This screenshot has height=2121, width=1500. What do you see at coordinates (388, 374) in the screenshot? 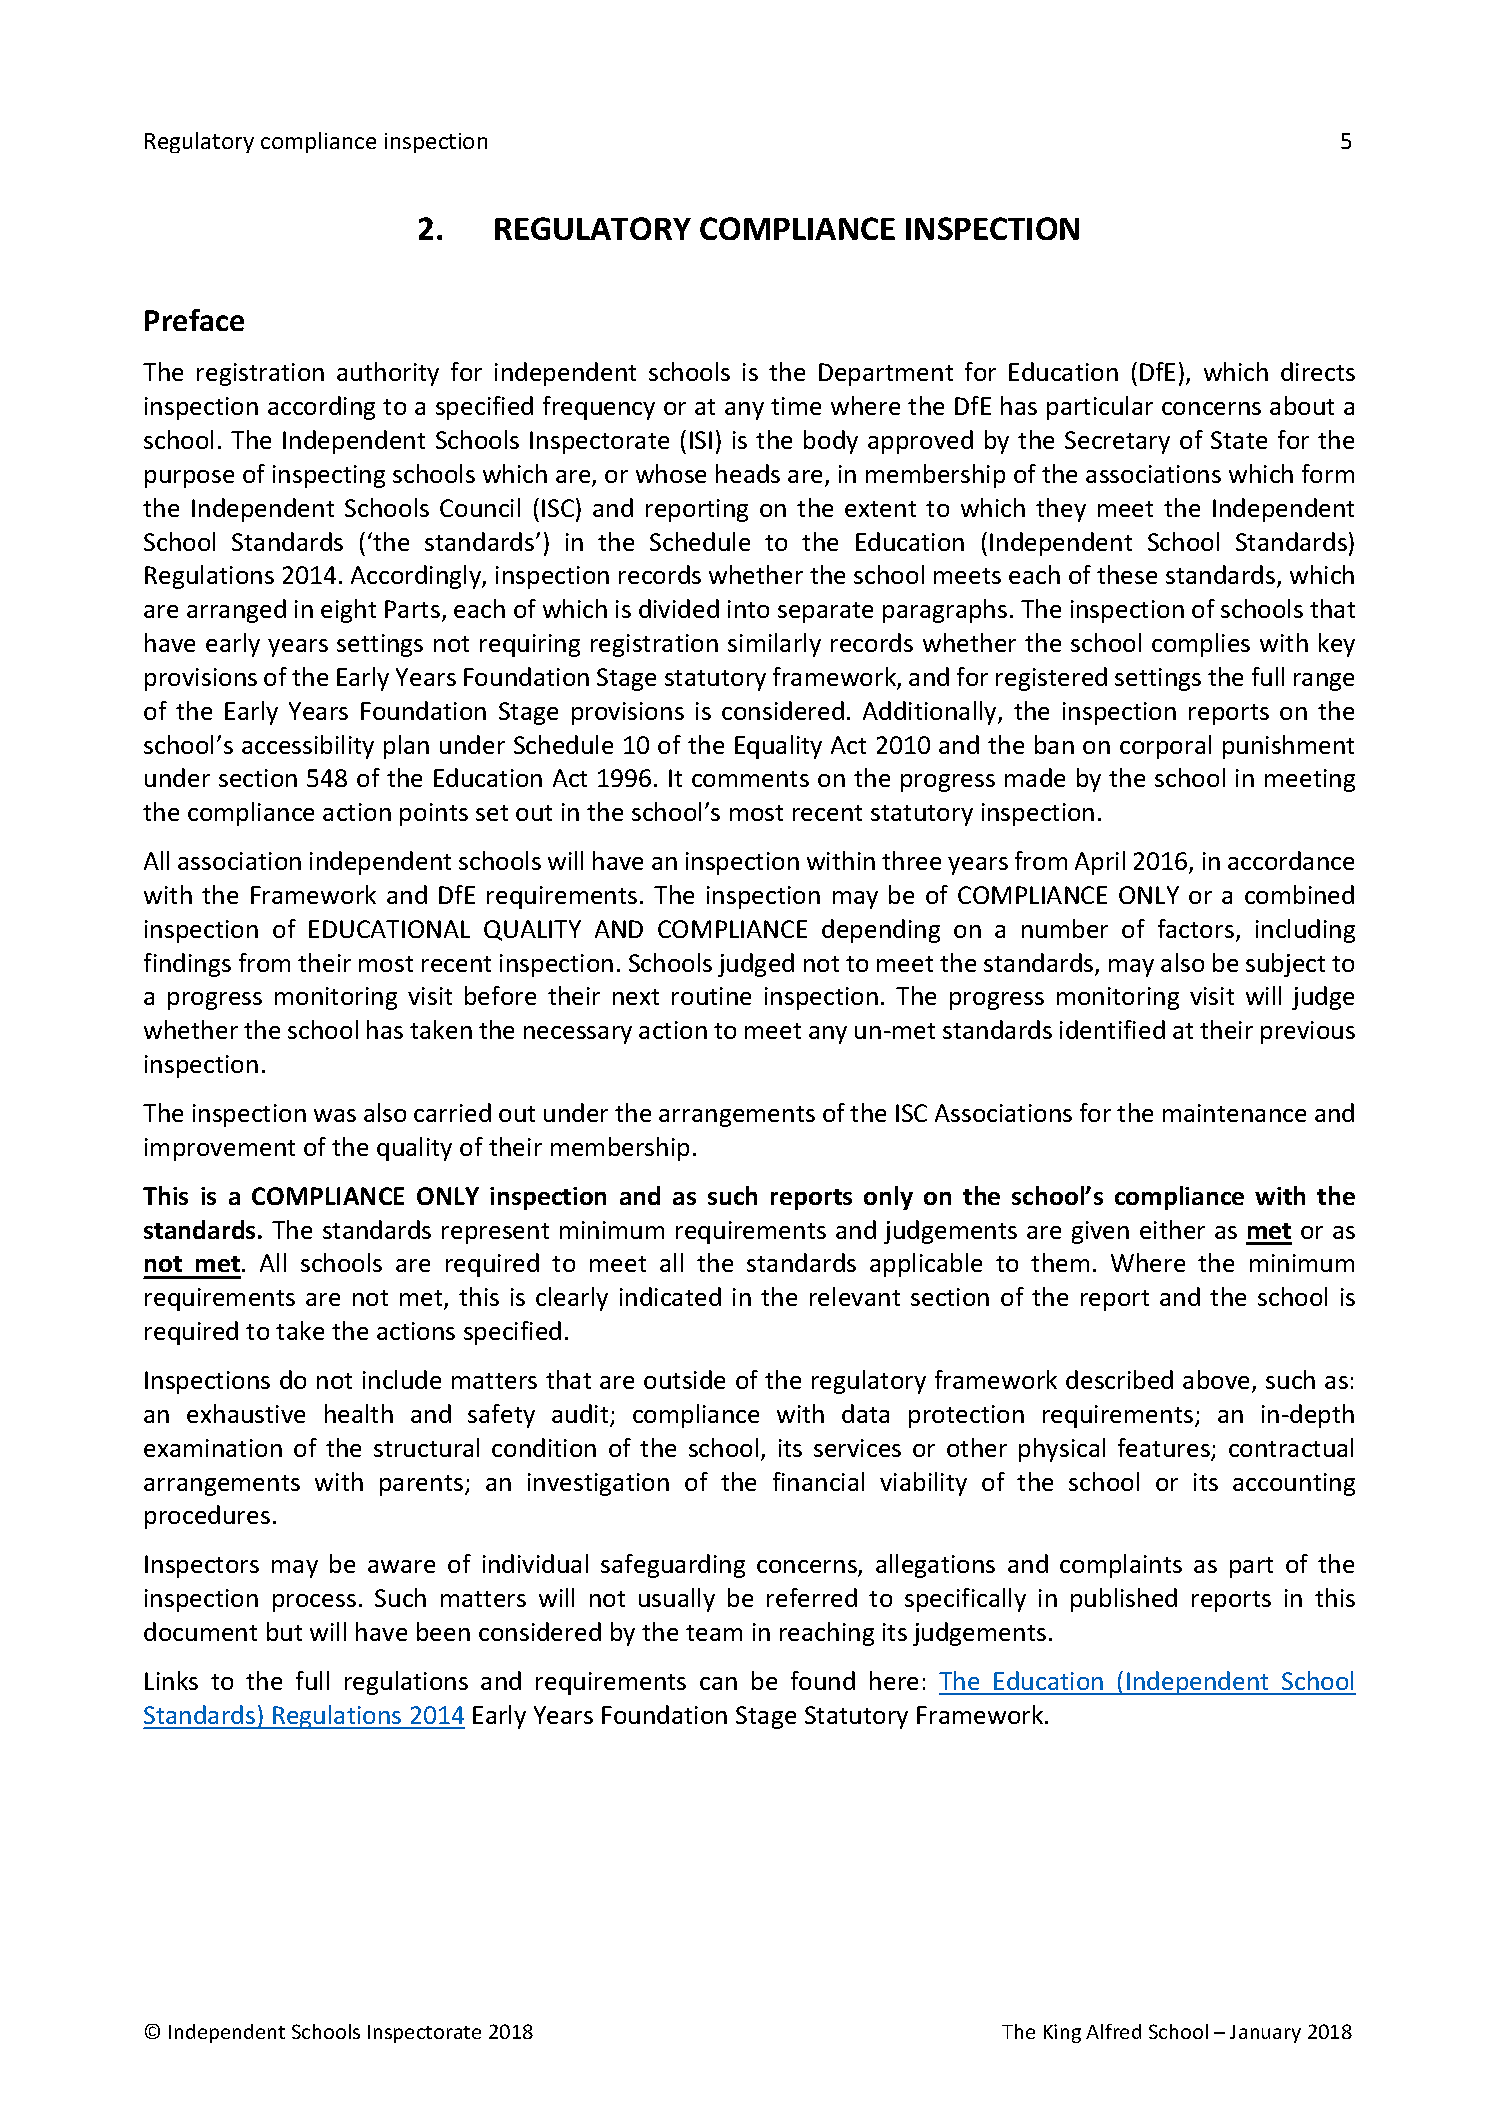
I see `authority` at bounding box center [388, 374].
